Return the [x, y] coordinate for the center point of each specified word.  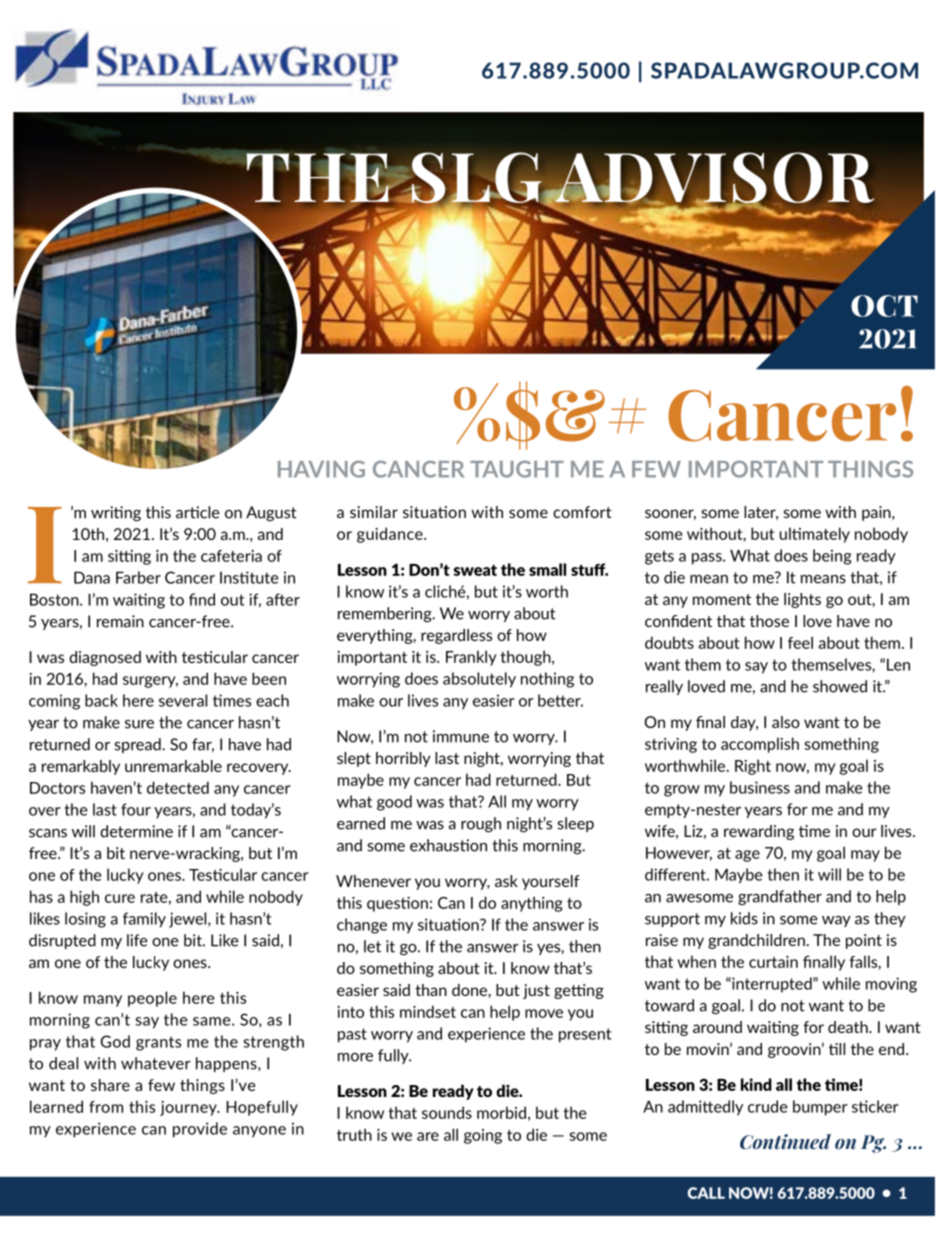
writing [116, 514]
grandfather [780, 897]
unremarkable [173, 766]
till [837, 1049]
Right [753, 767]
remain [120, 621]
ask [506, 881]
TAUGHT [517, 469]
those [769, 621]
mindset [428, 1011]
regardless [456, 636]
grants [158, 1043]
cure [120, 898]
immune [461, 736]
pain [877, 513]
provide [200, 1130]
